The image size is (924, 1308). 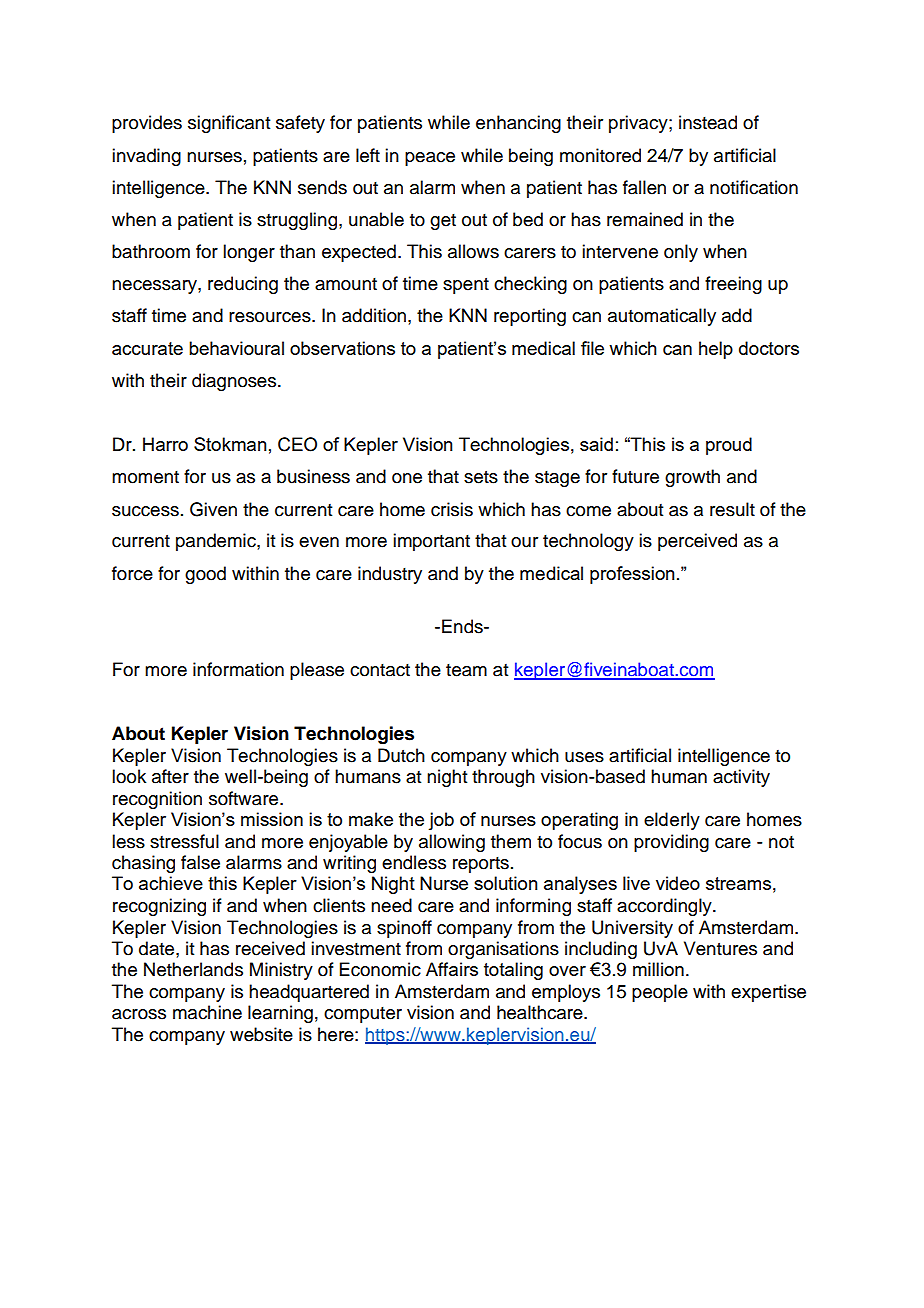 I want to click on good, so click(x=205, y=575).
